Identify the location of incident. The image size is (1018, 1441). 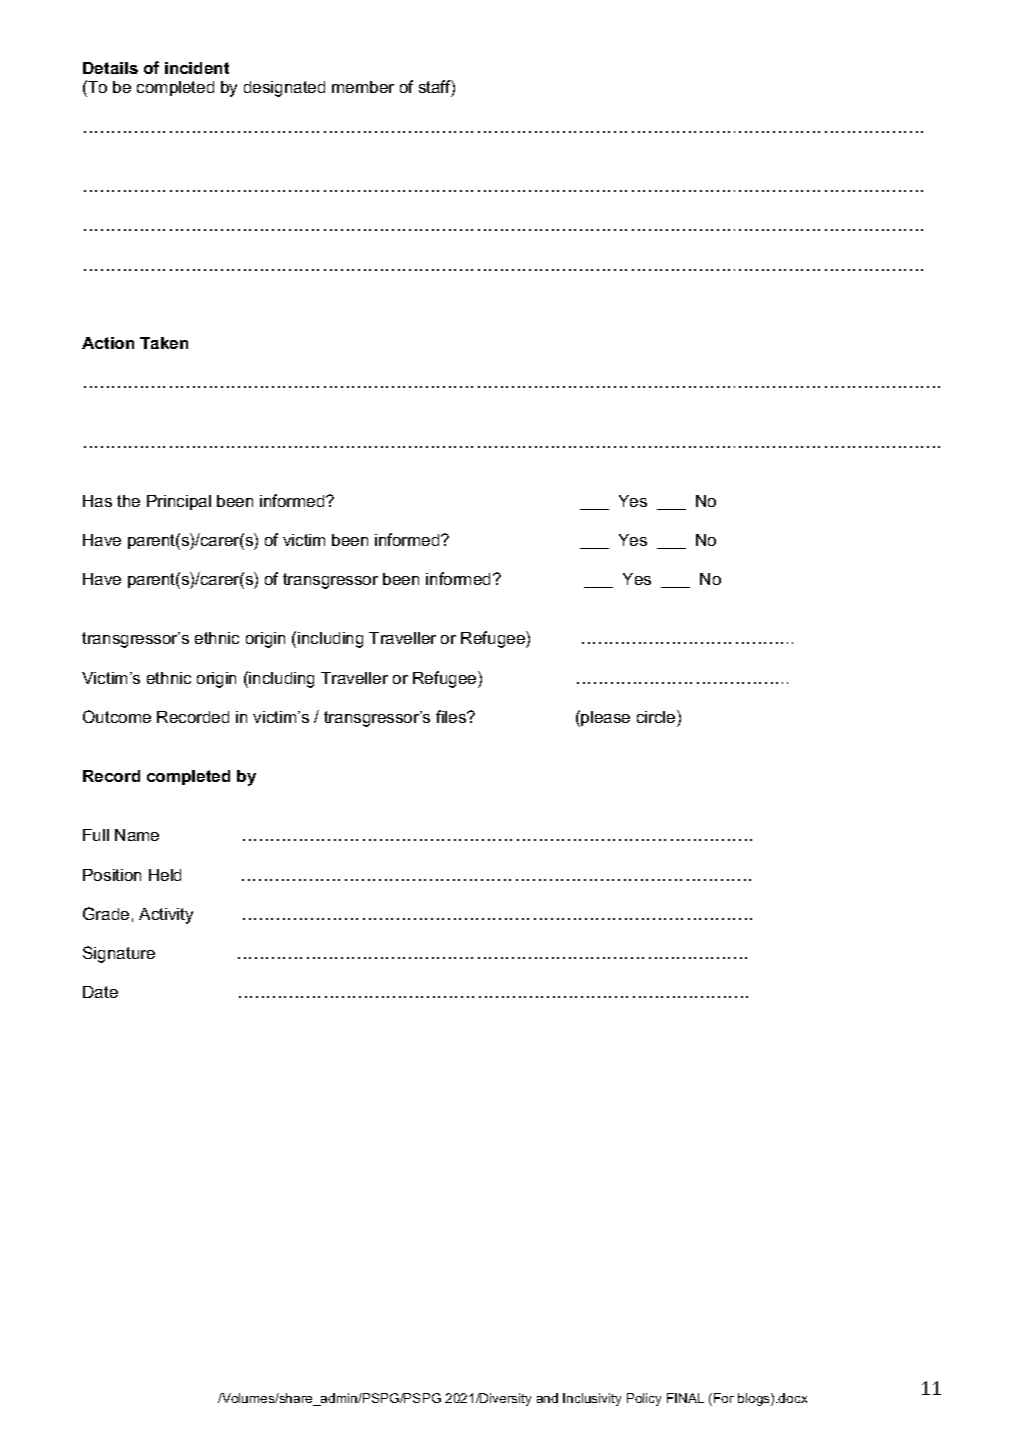
(197, 68).
